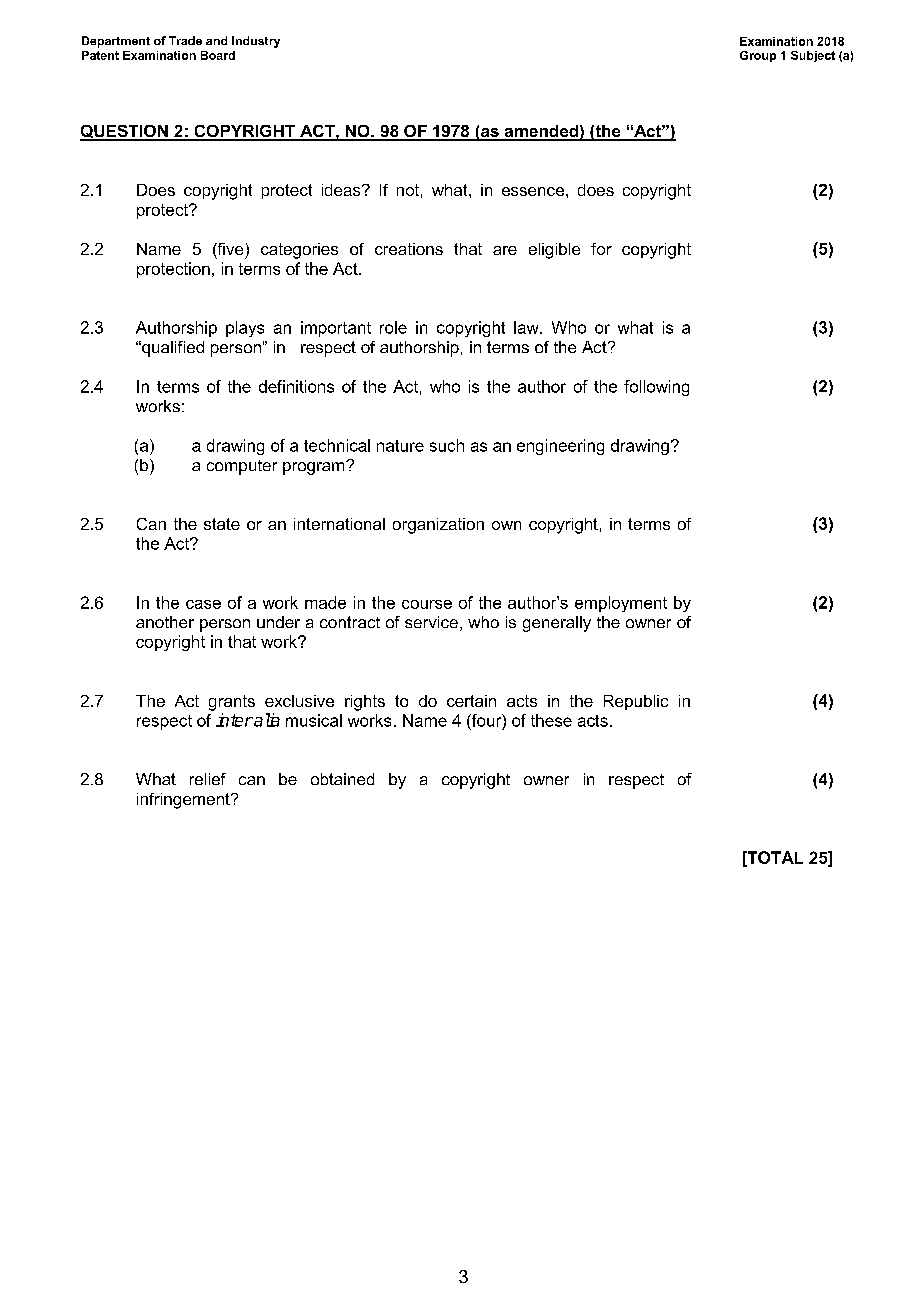  Describe the element at coordinates (256, 42) in the document. I see `Industry` at that location.
